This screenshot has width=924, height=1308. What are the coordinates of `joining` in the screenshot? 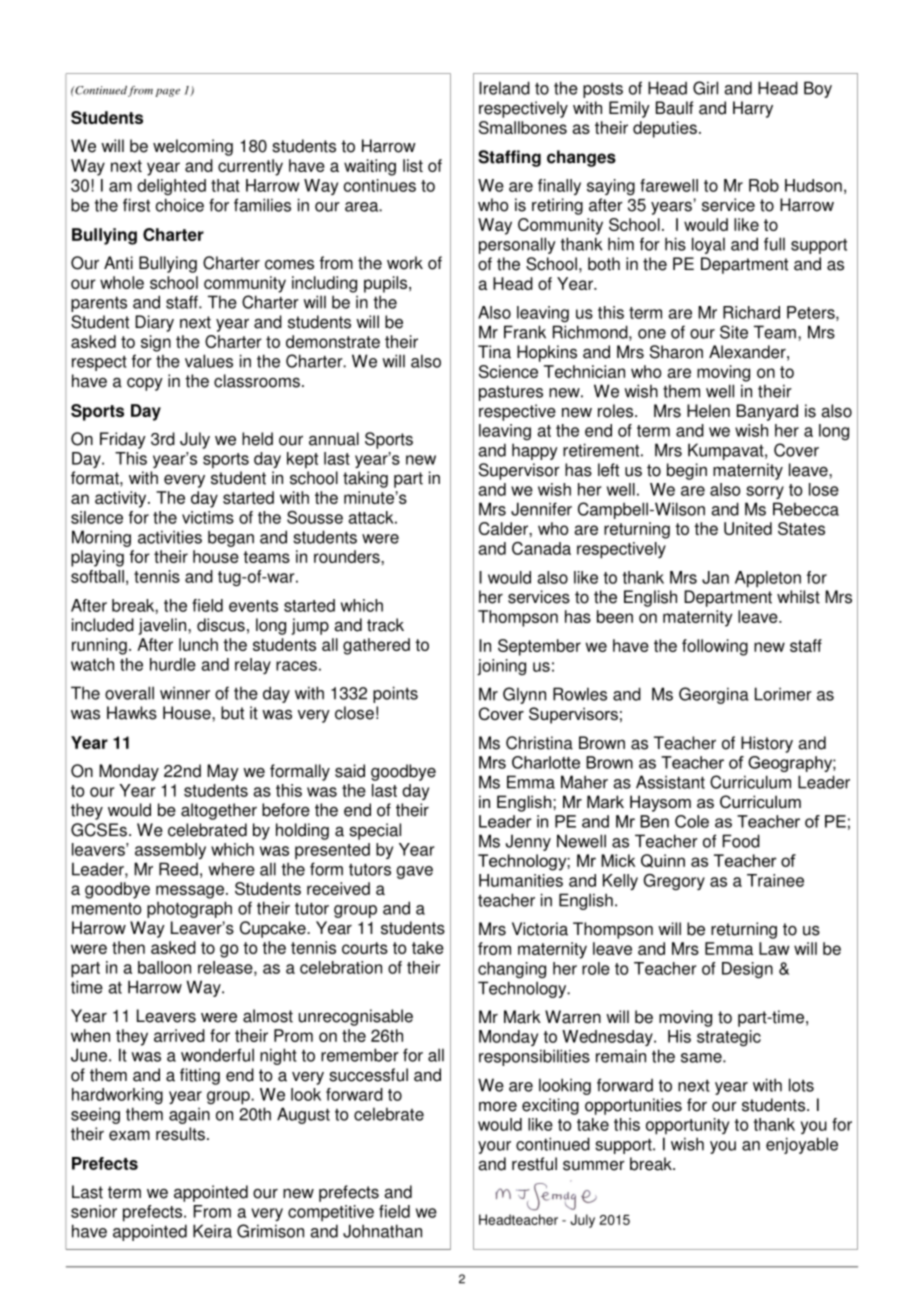 It's located at (501, 667).
